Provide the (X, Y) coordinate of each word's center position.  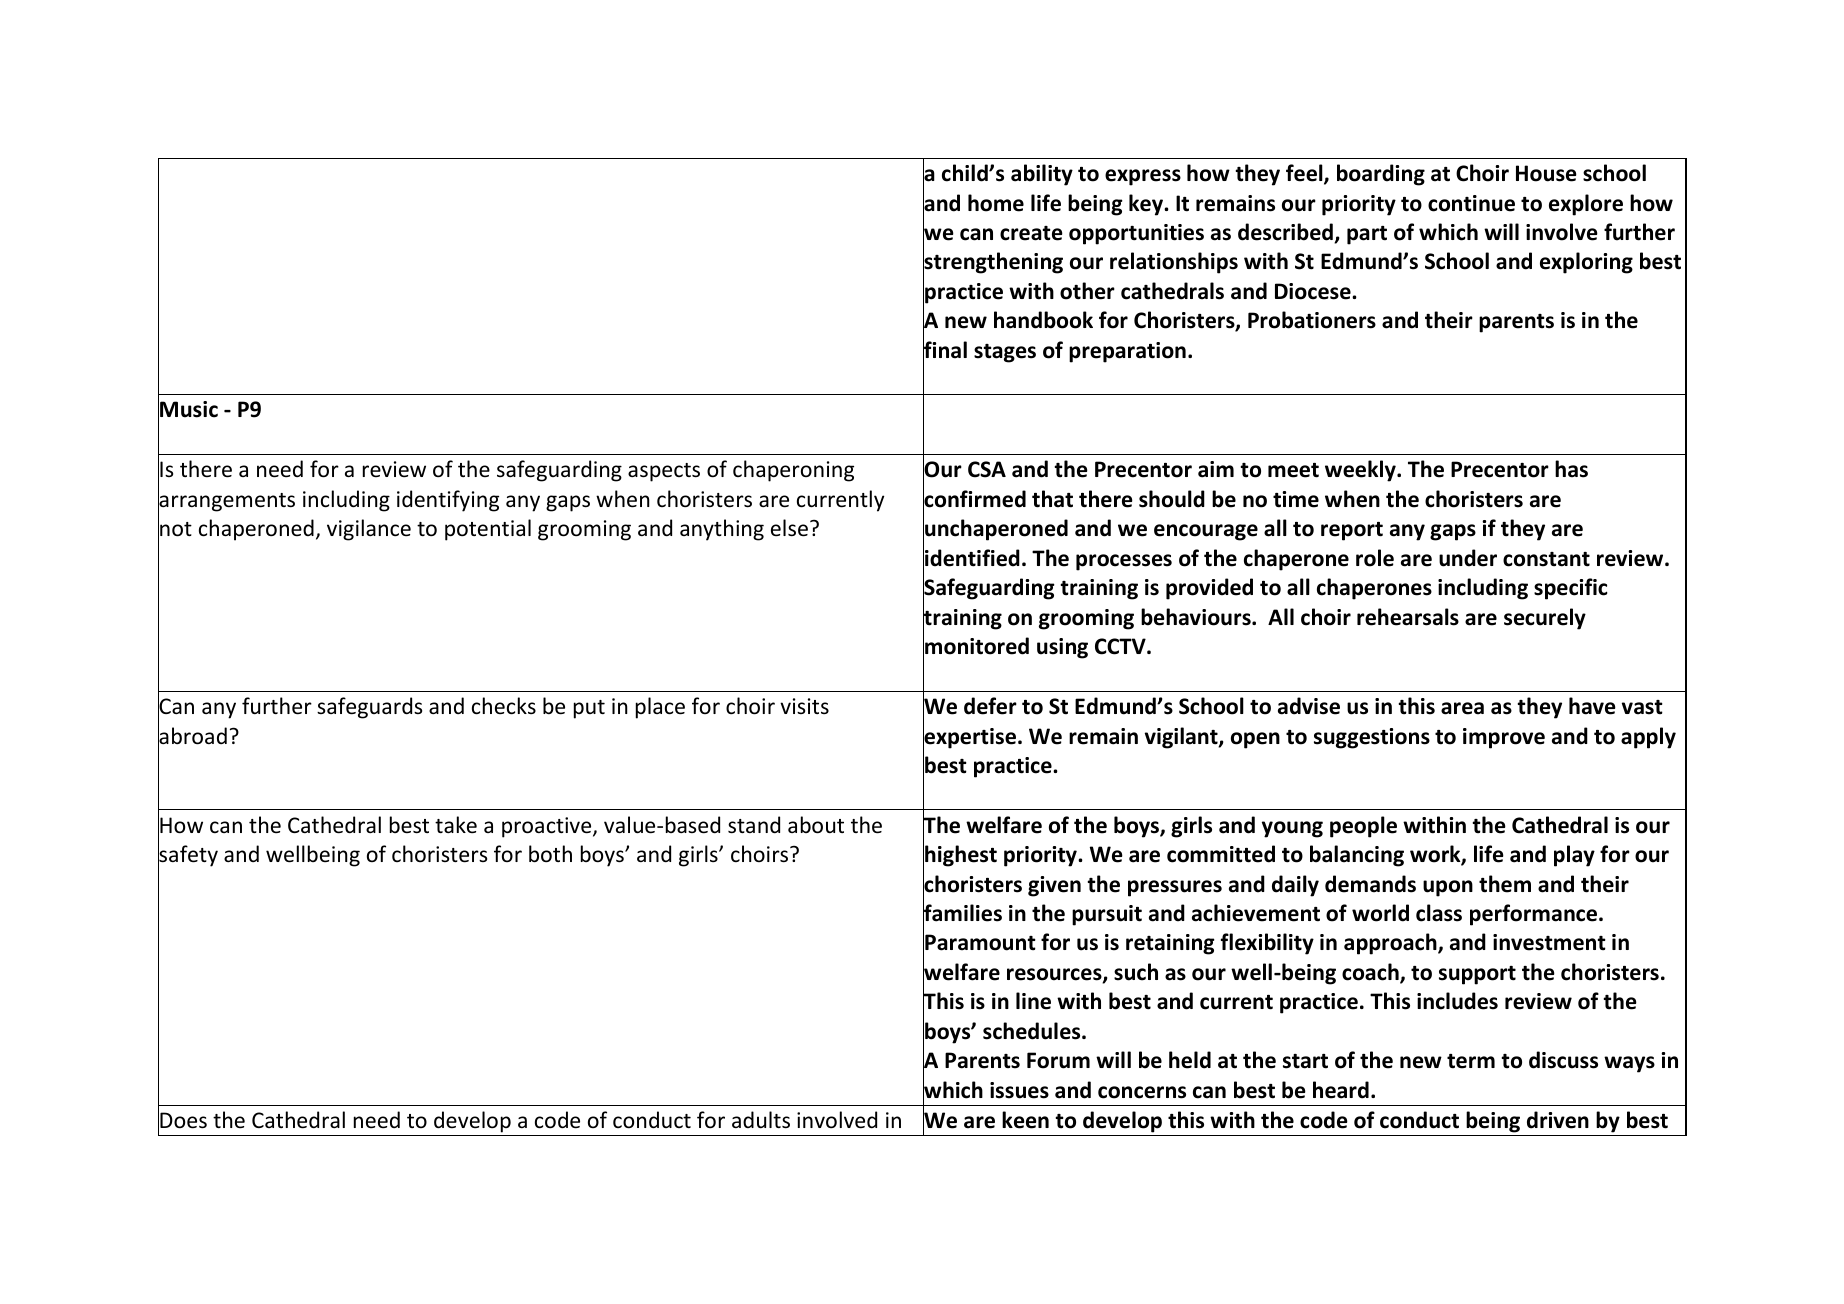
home (996, 203)
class (1439, 913)
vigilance (369, 530)
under (1468, 558)
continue (1471, 203)
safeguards (369, 708)
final (945, 350)
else (789, 528)
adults (761, 1120)
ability (1042, 175)
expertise (971, 738)
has (1571, 469)
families (962, 913)
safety (188, 856)
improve (1504, 738)
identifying (448, 501)
